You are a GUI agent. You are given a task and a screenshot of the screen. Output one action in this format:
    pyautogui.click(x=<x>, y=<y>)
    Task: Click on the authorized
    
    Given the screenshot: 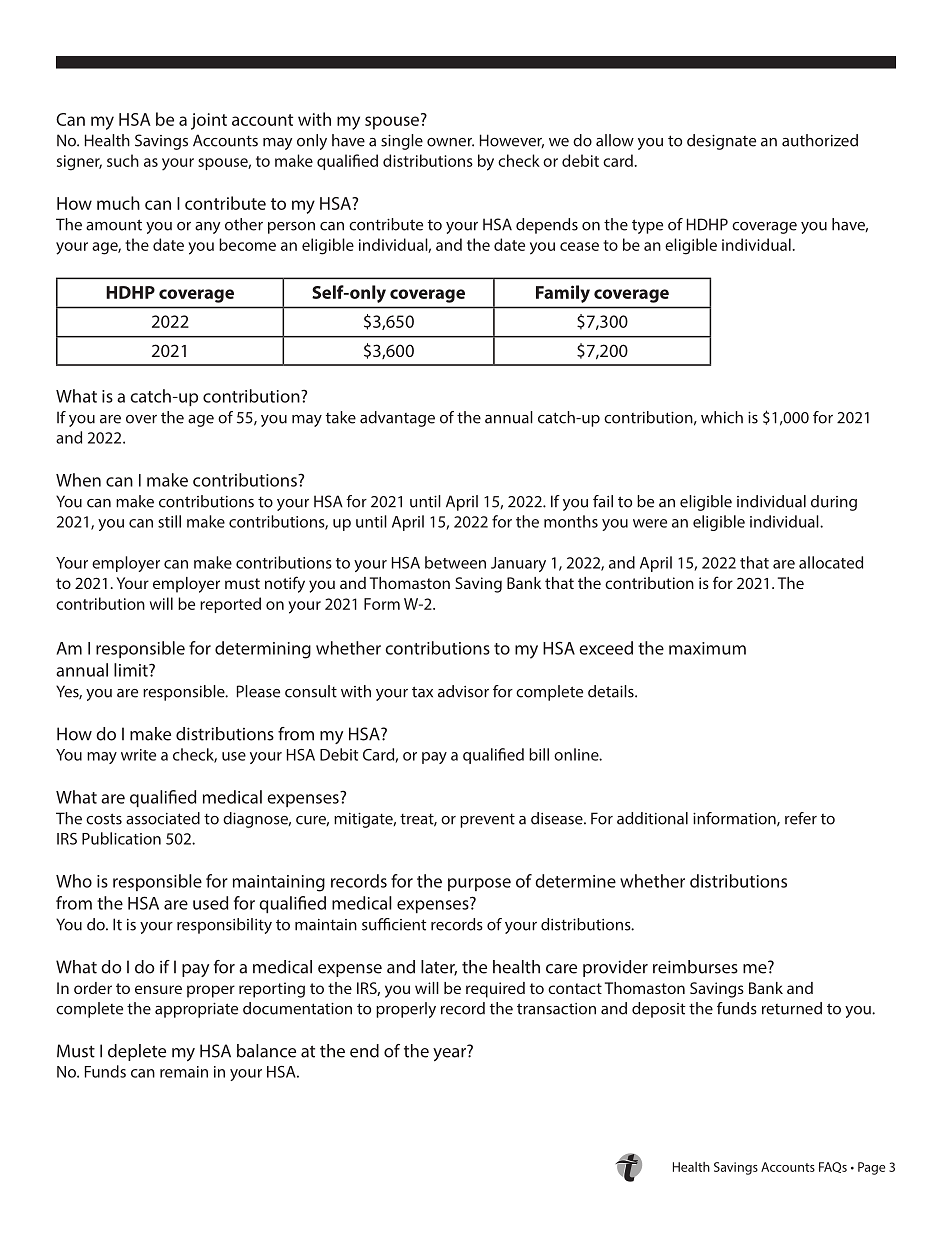 What is the action you would take?
    pyautogui.click(x=820, y=140)
